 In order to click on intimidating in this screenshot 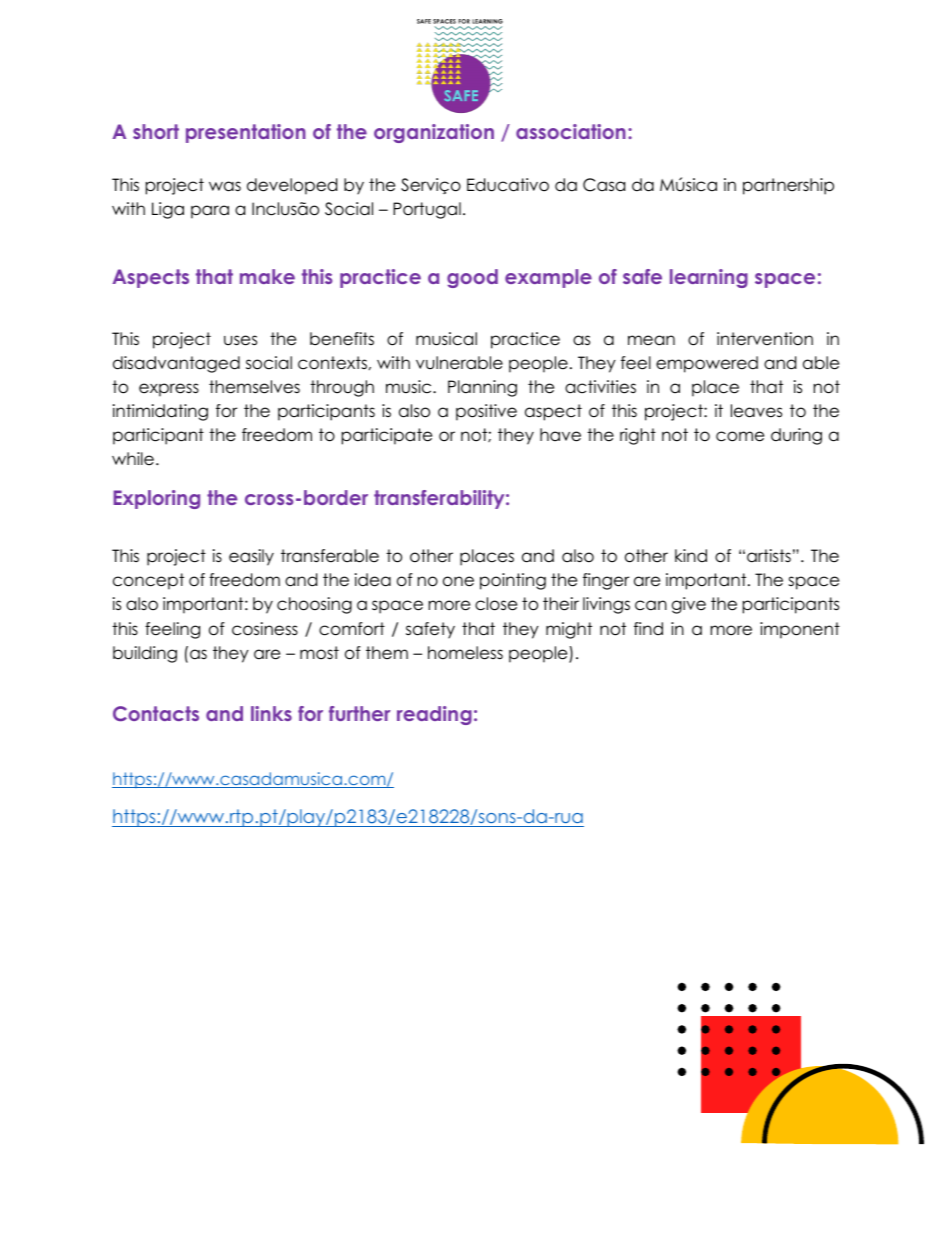, I will do `click(160, 412)`.
